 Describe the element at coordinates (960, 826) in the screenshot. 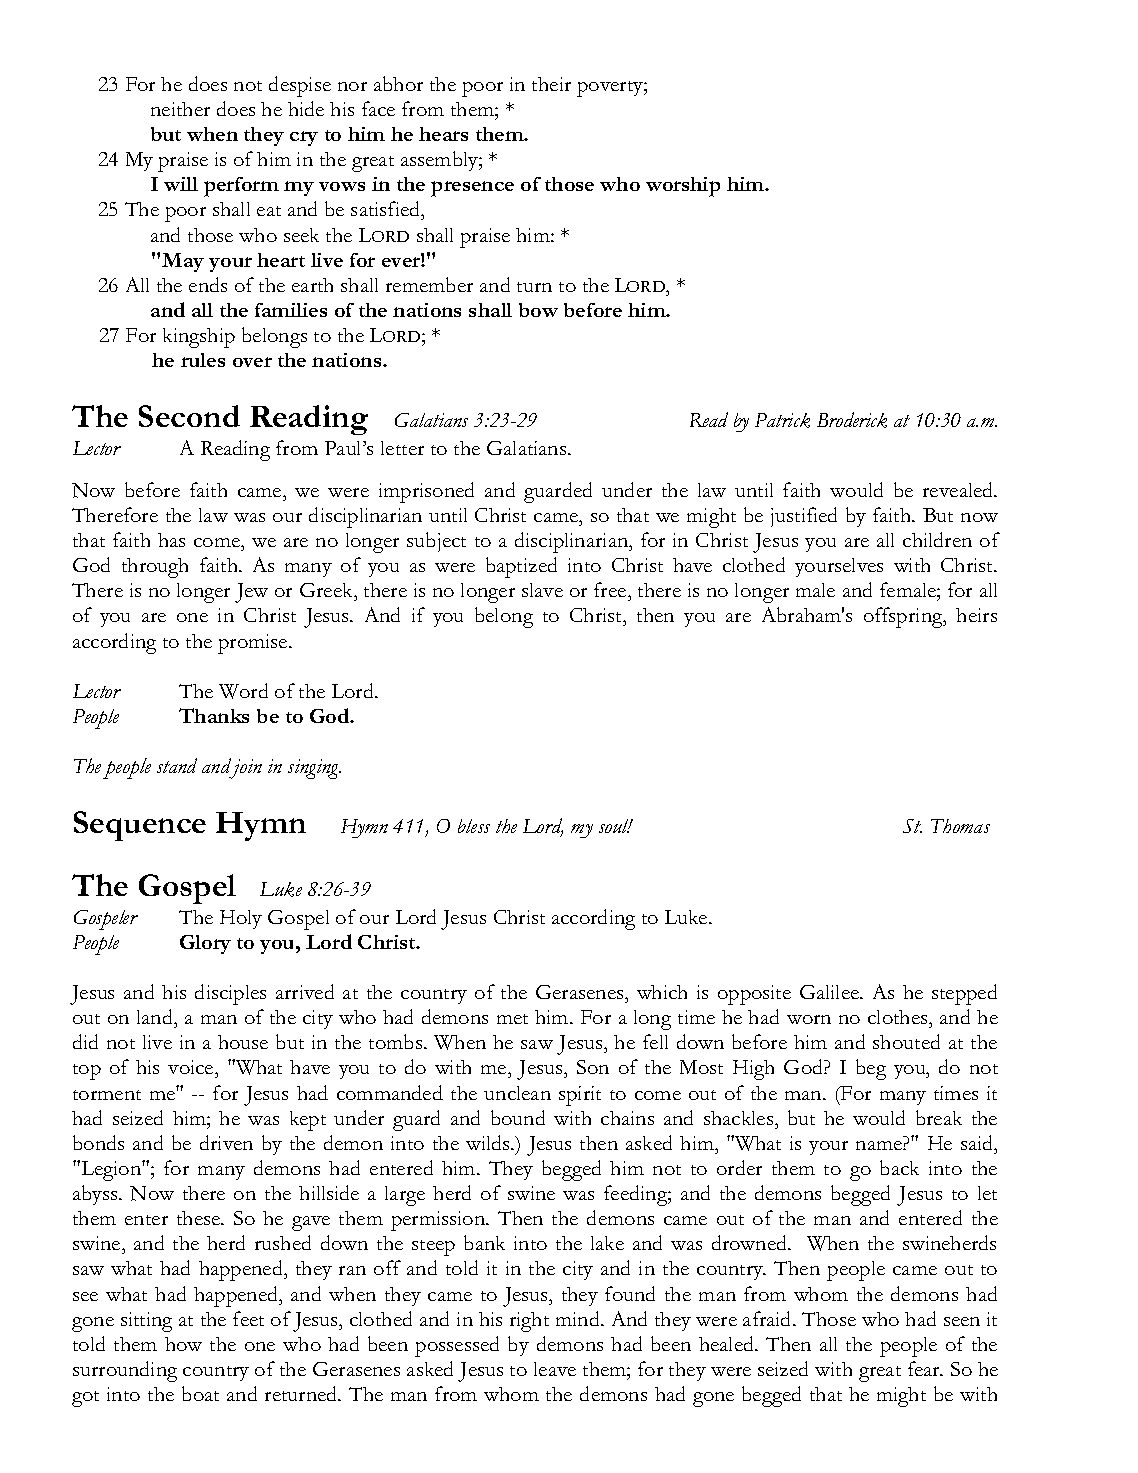

I see `Thomas` at that location.
